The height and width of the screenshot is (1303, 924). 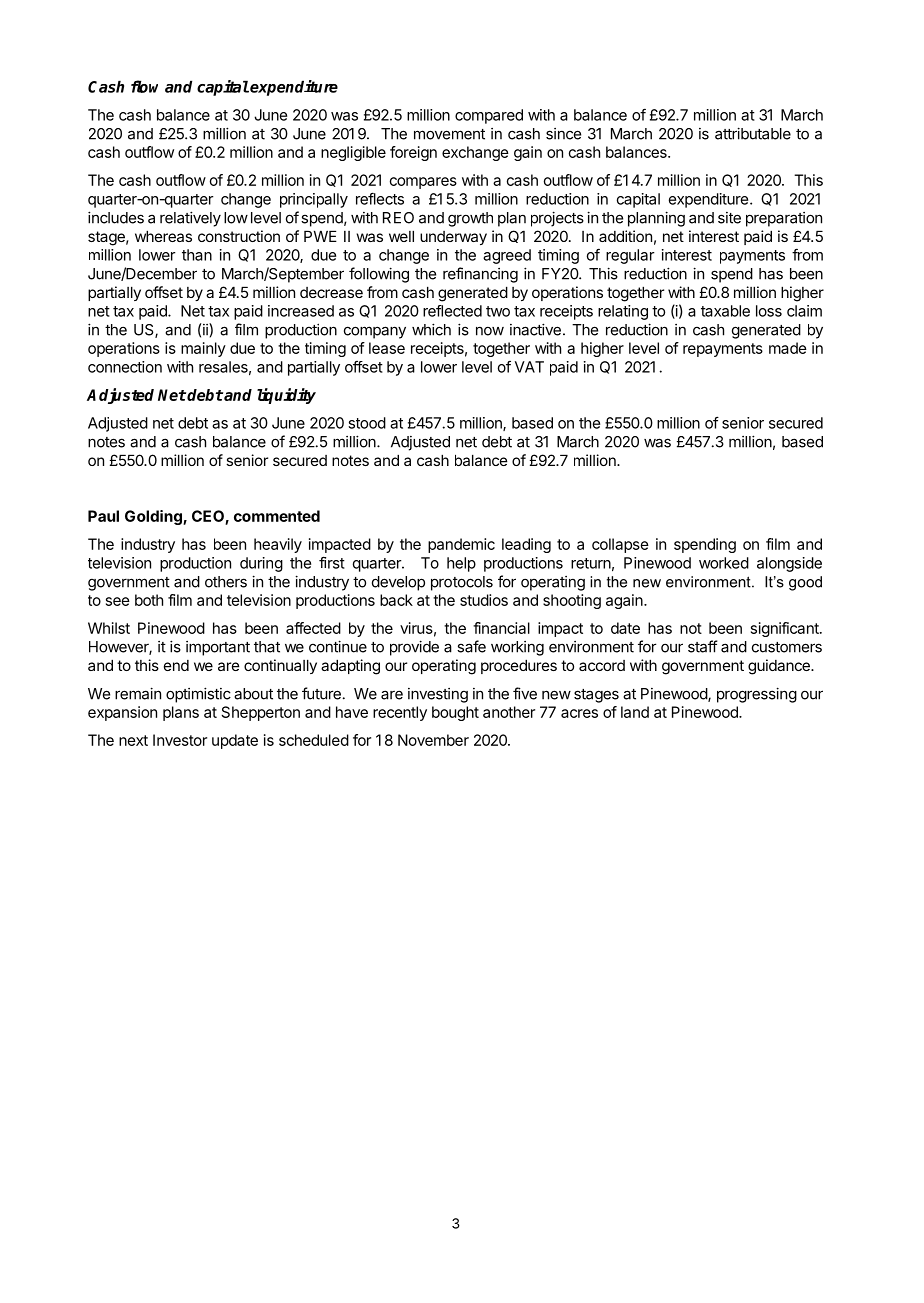 What do you see at coordinates (286, 396) in the screenshot?
I see `liquidity` at bounding box center [286, 396].
